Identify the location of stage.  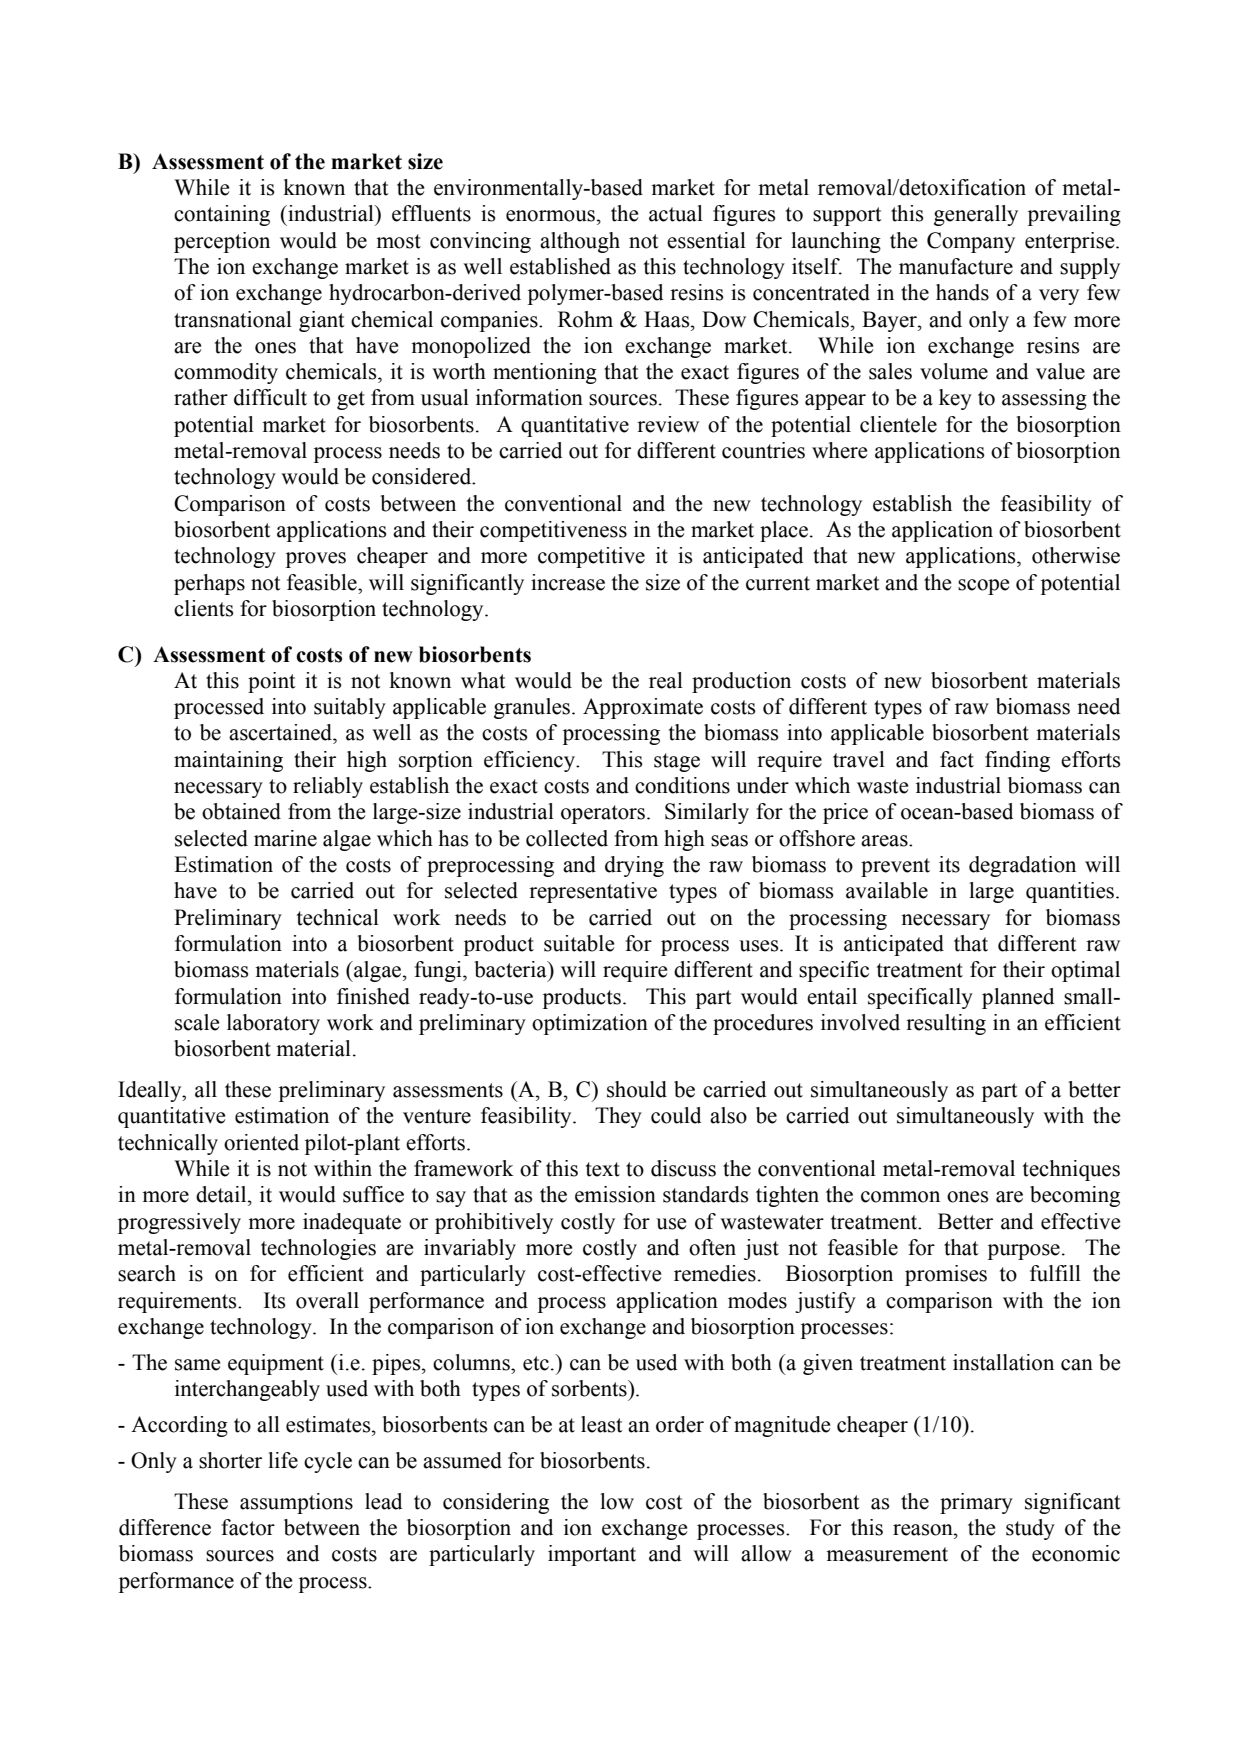
(677, 762).
